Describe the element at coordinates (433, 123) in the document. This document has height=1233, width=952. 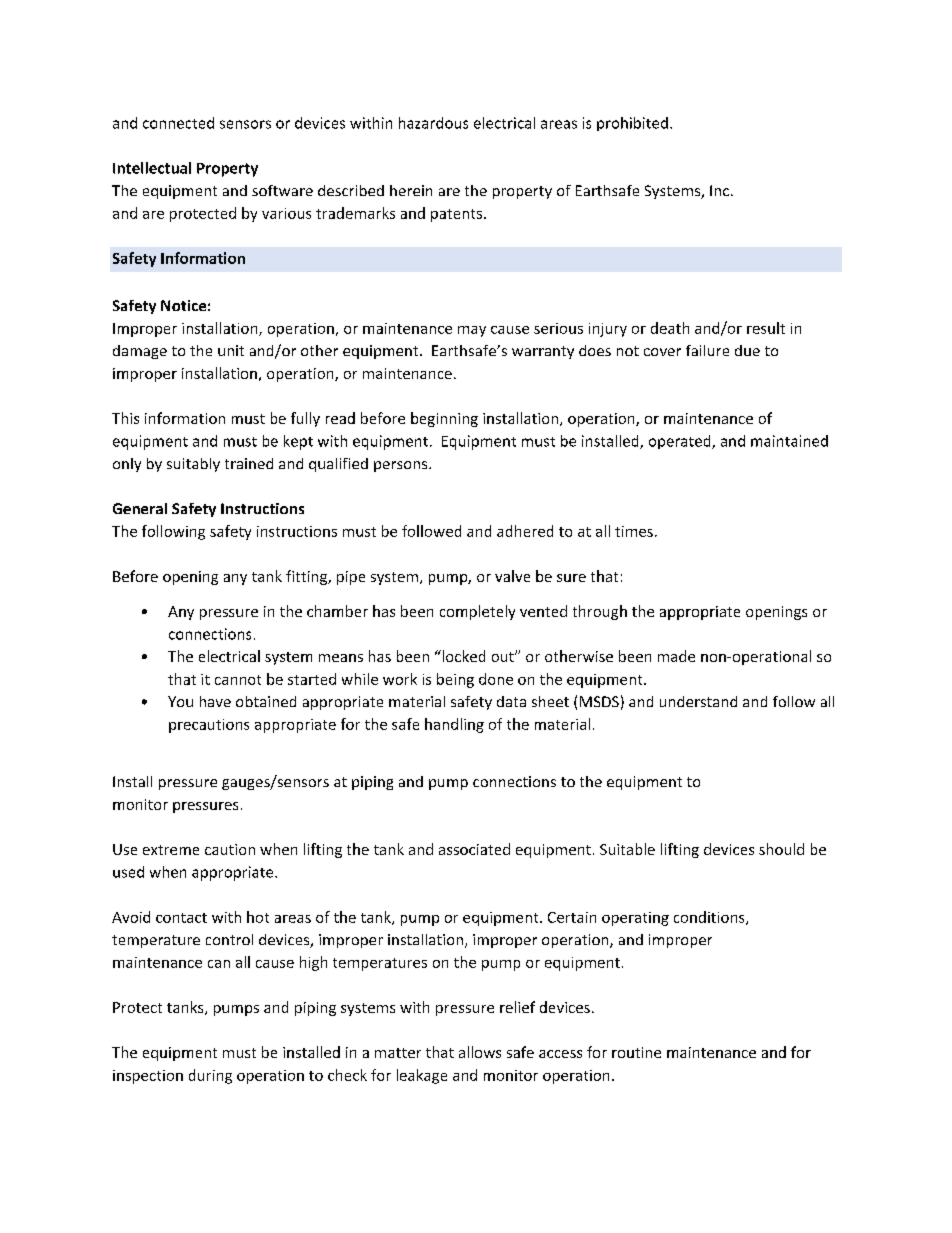
I see `hazardous` at that location.
